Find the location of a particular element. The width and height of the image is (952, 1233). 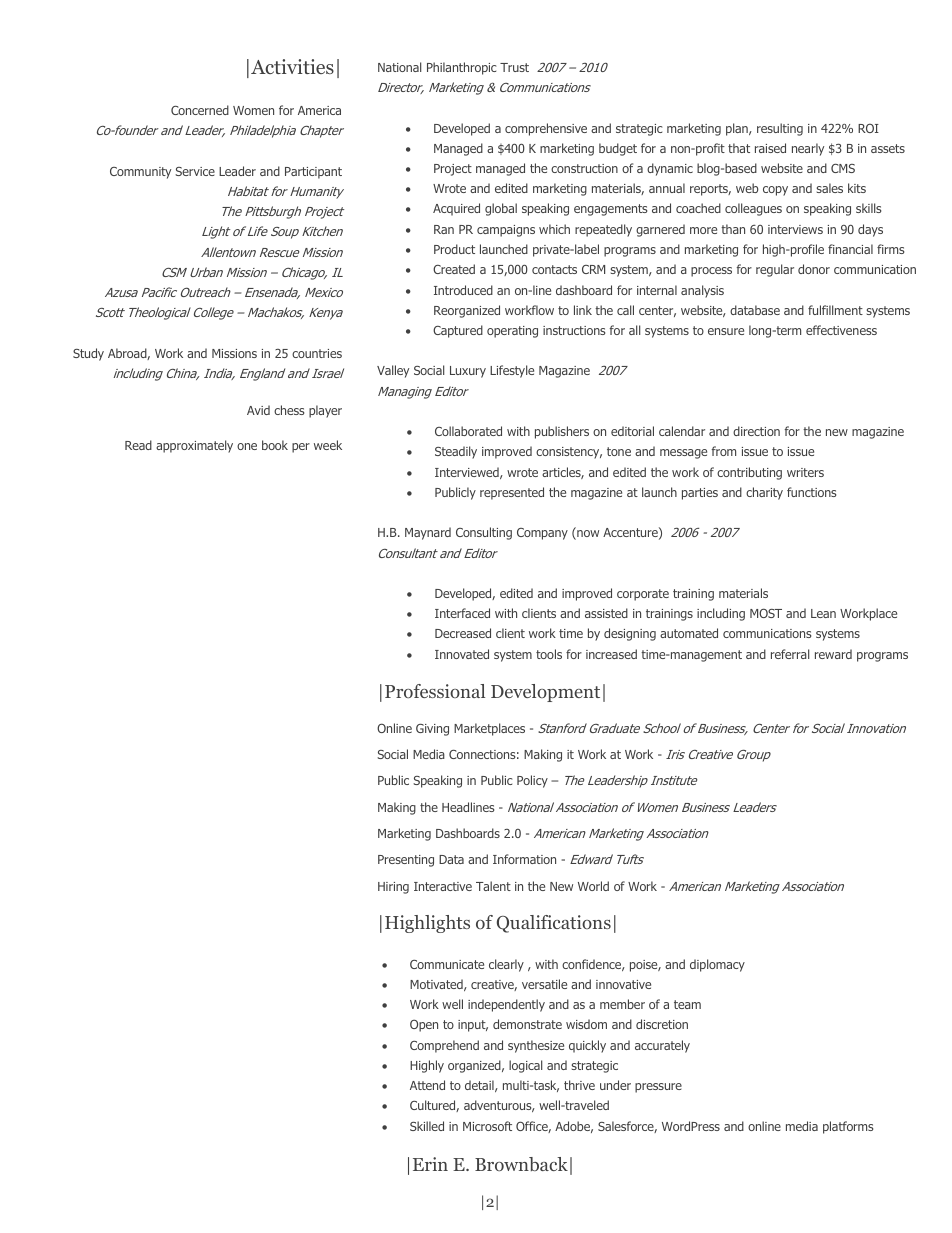

referral is located at coordinates (790, 654).
